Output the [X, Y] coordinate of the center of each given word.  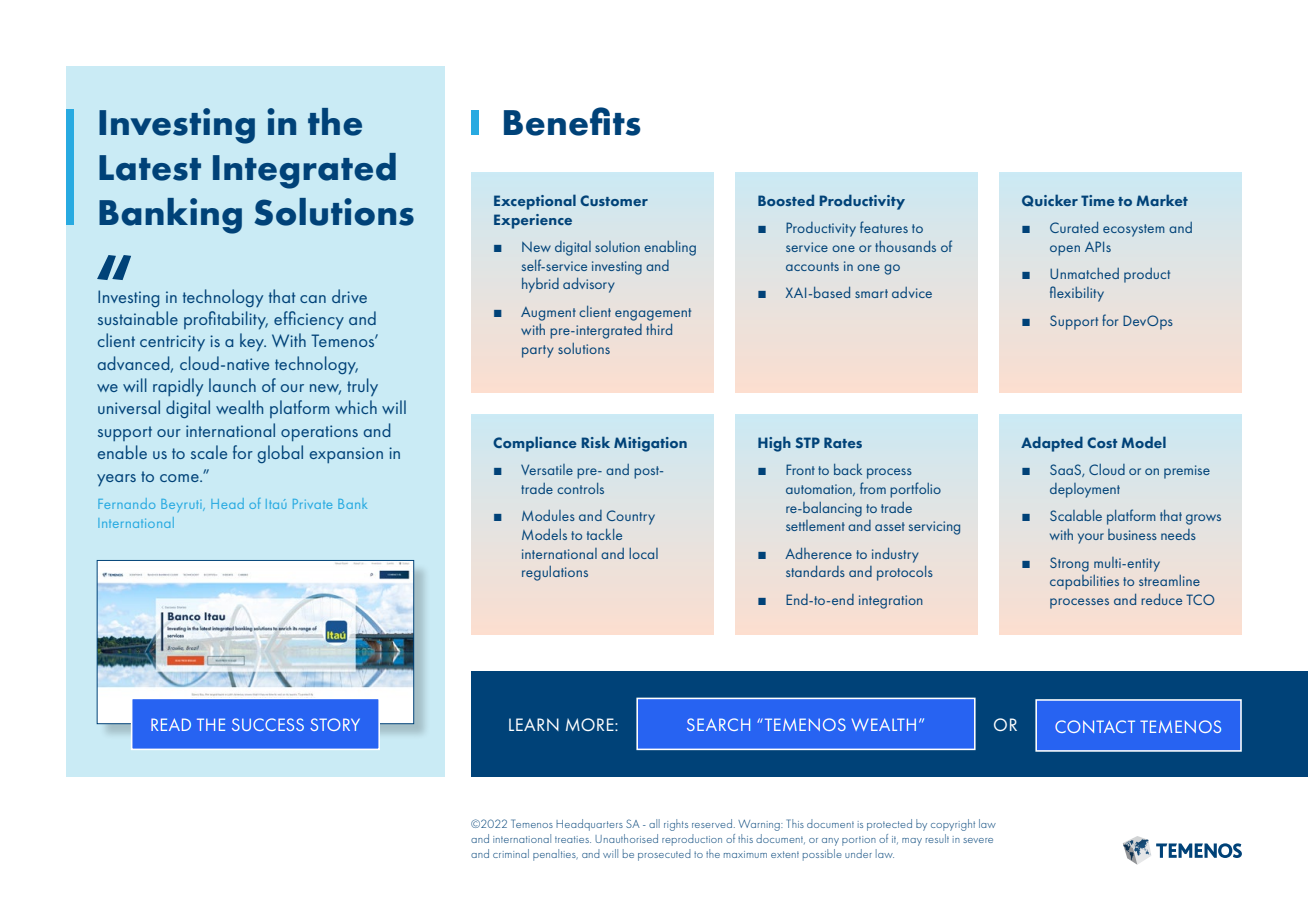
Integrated [304, 171]
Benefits [572, 121]
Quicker [1050, 200]
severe [978, 840]
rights [676, 825]
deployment [1085, 490]
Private [312, 504]
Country [631, 517]
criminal [511, 853]
